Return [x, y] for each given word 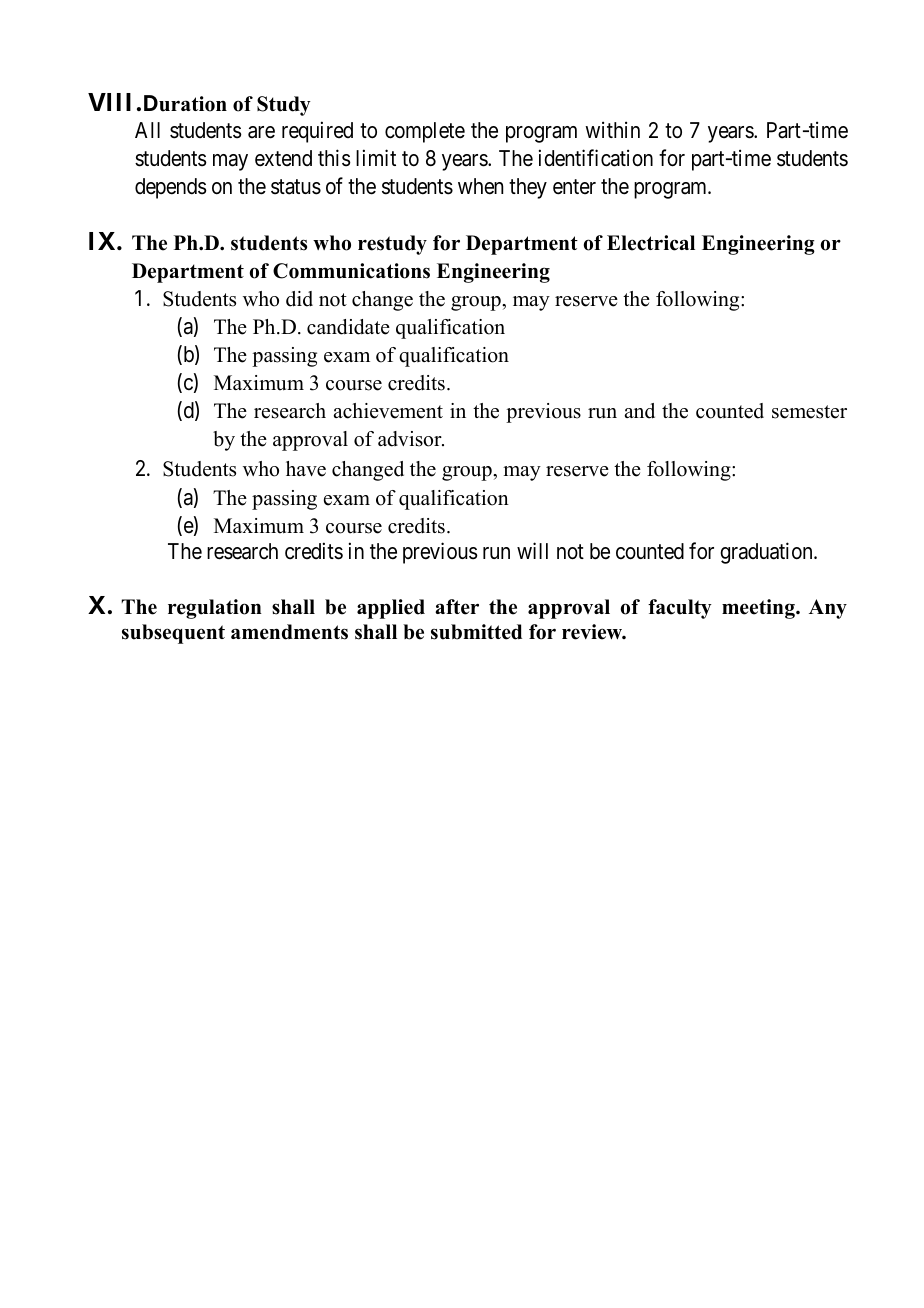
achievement [388, 411]
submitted [476, 632]
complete [425, 132]
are [261, 132]
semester [809, 412]
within [612, 129]
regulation [215, 609]
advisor [411, 439]
